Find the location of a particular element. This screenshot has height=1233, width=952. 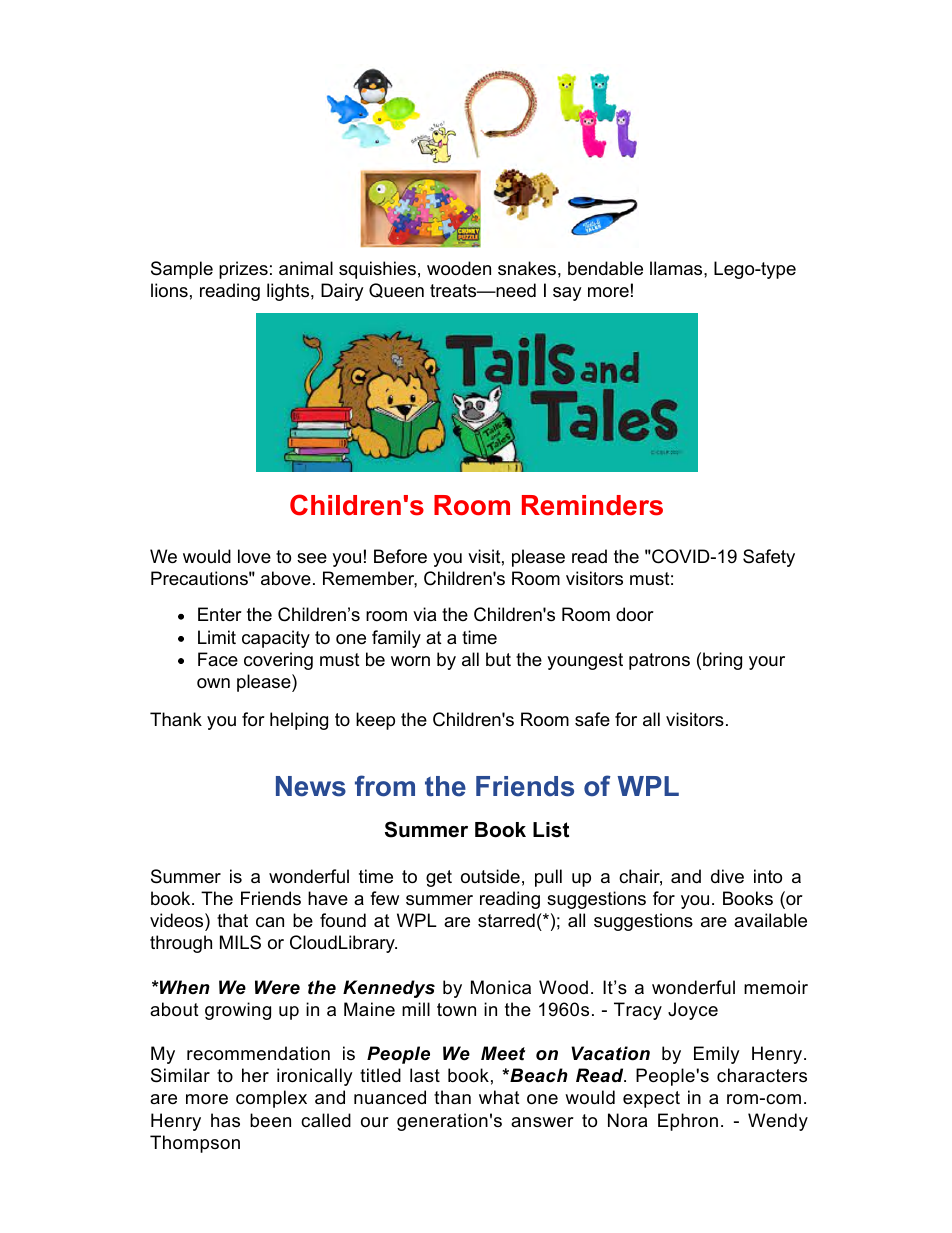

News is located at coordinates (311, 786).
